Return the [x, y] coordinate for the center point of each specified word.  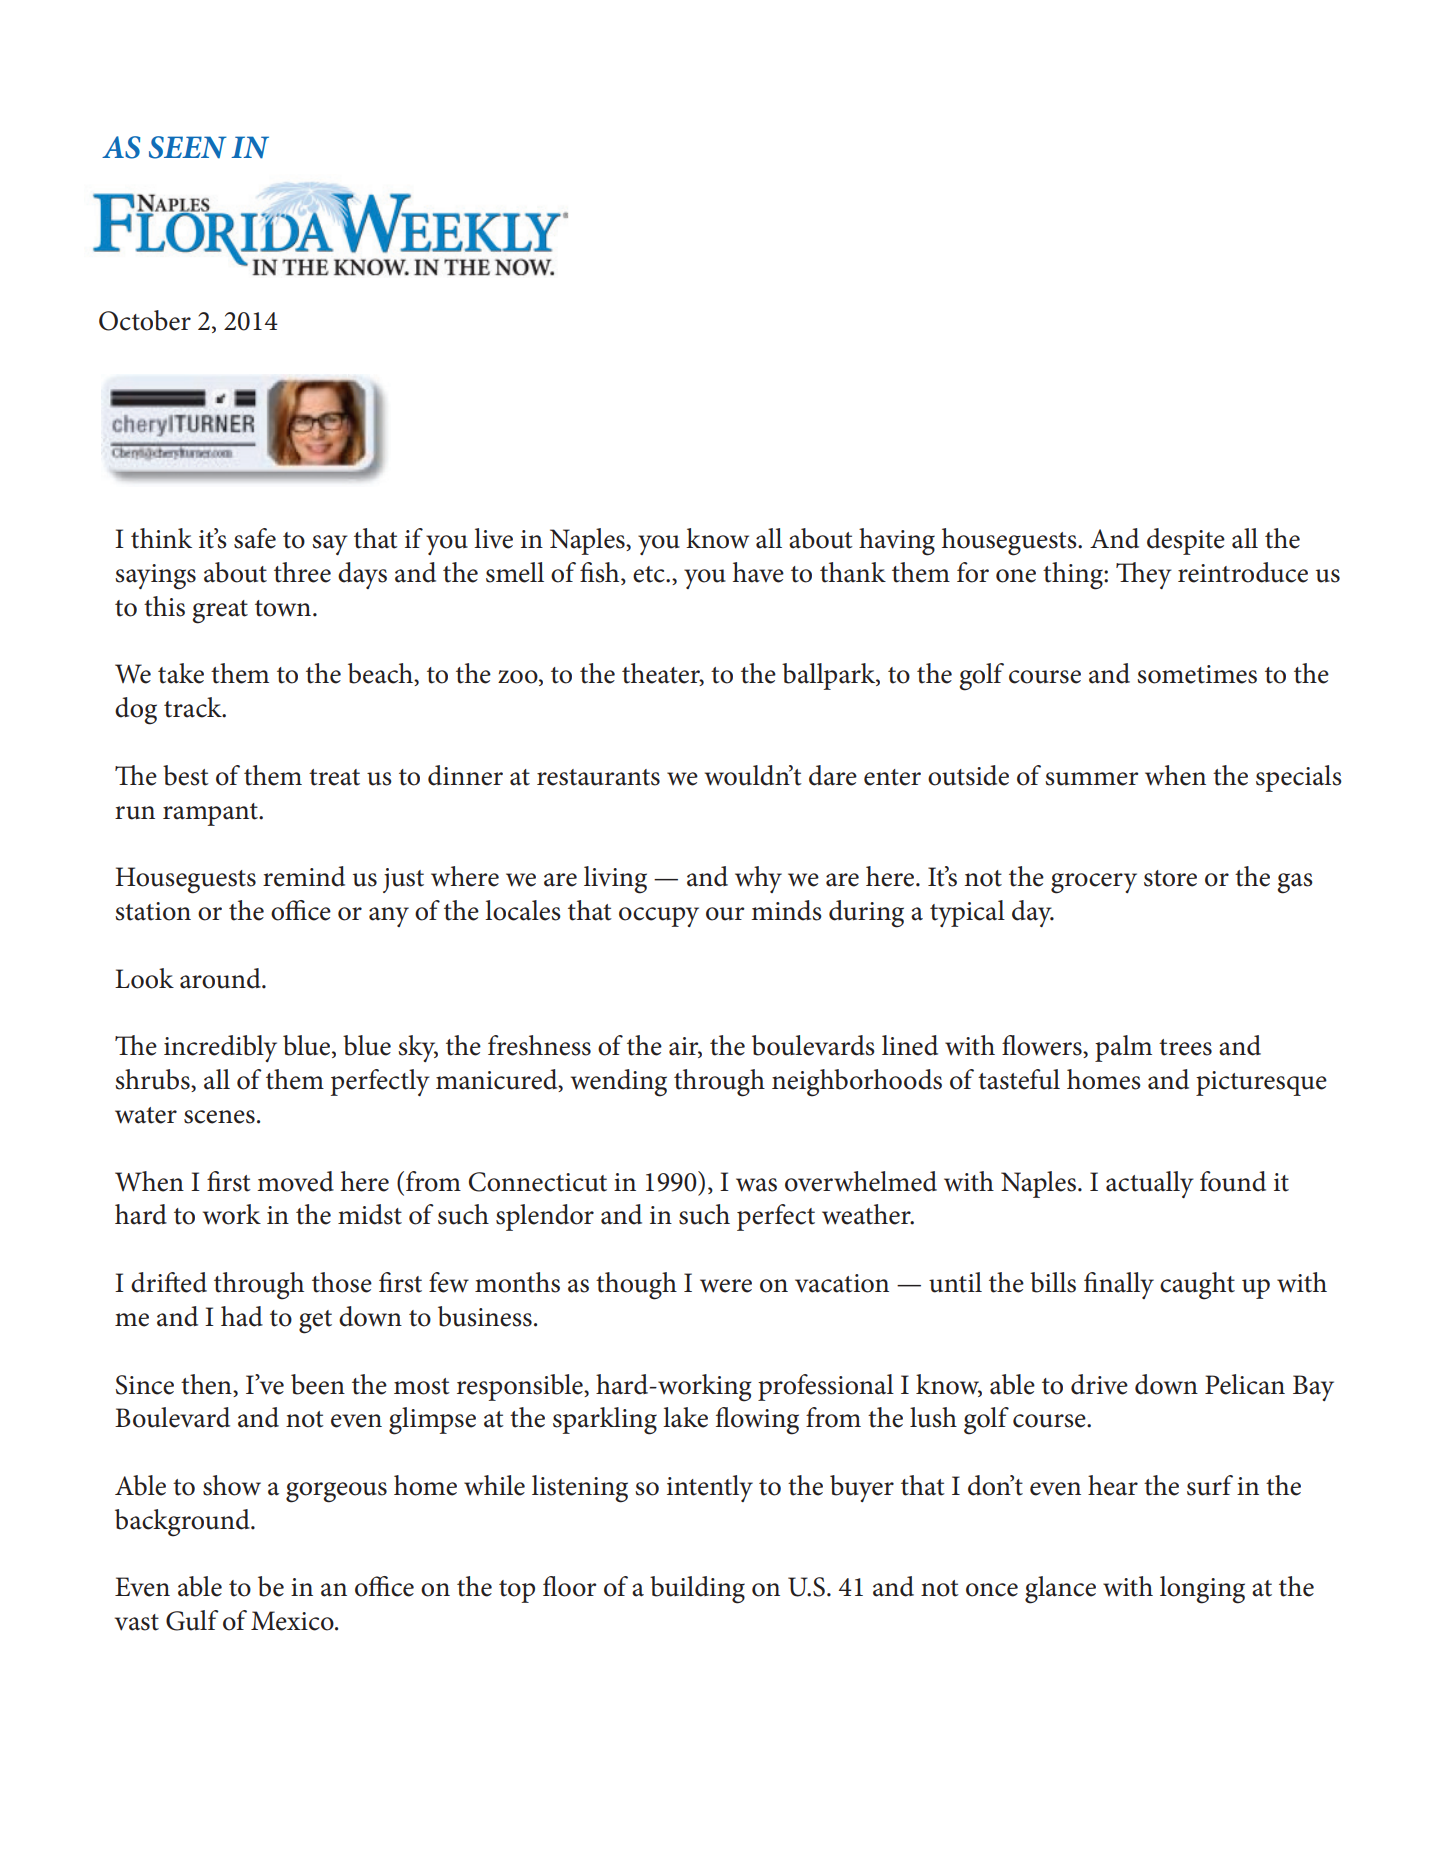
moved [295, 1181]
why [758, 879]
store [1170, 878]
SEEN [188, 147]
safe [255, 538]
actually [1150, 1184]
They [1144, 575]
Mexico [293, 1621]
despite [1186, 541]
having [897, 542]
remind [304, 876]
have [758, 572]
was [756, 1185]
